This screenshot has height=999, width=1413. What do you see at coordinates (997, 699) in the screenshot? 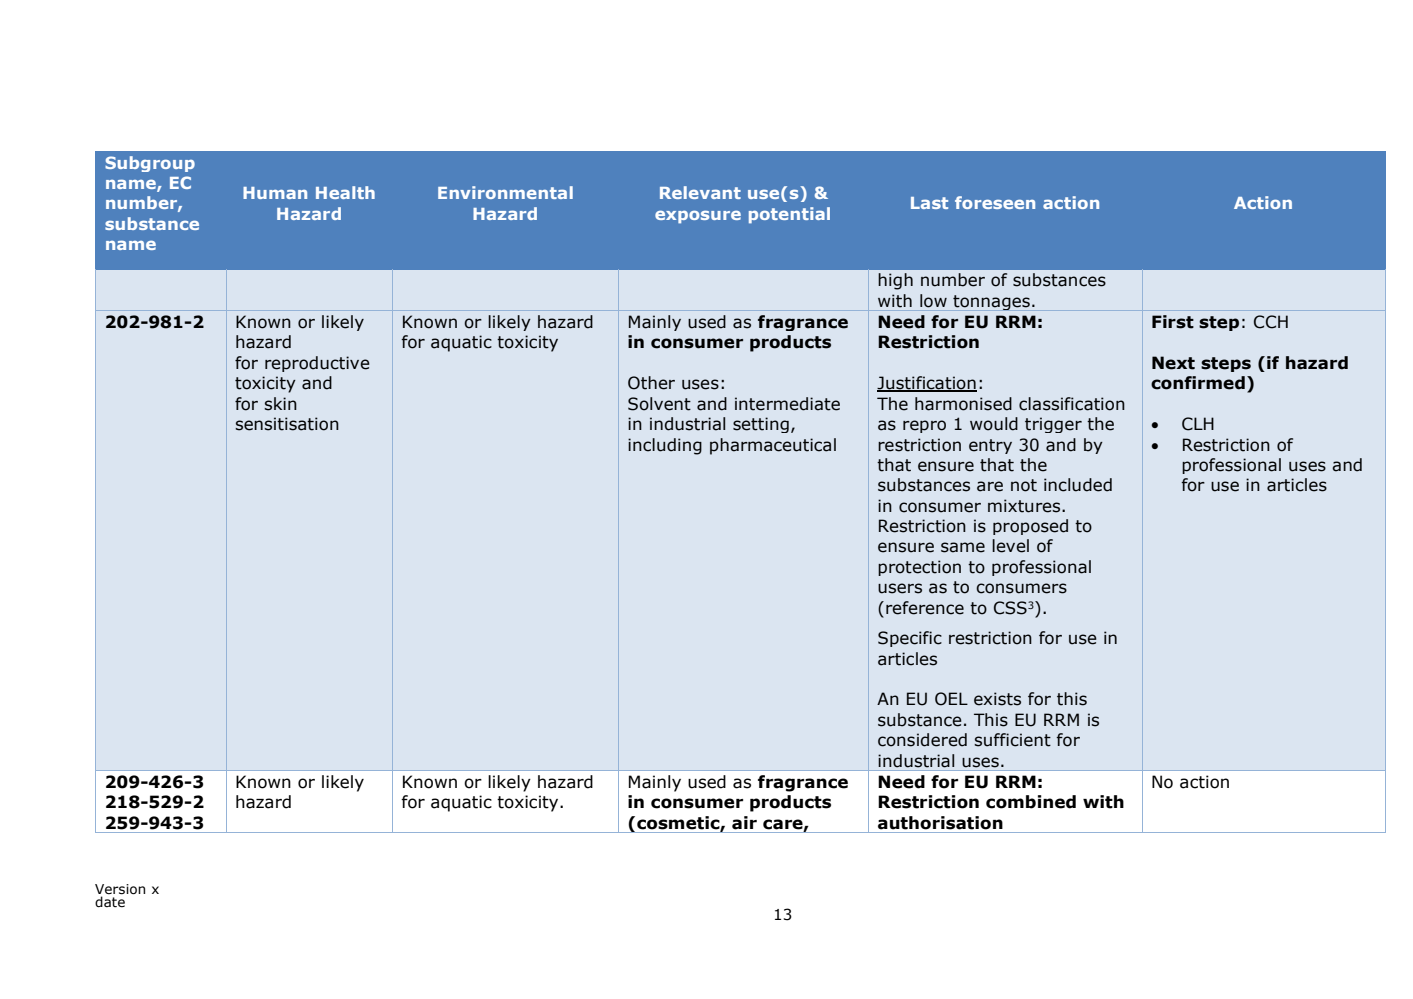
I see `exists` at bounding box center [997, 699].
